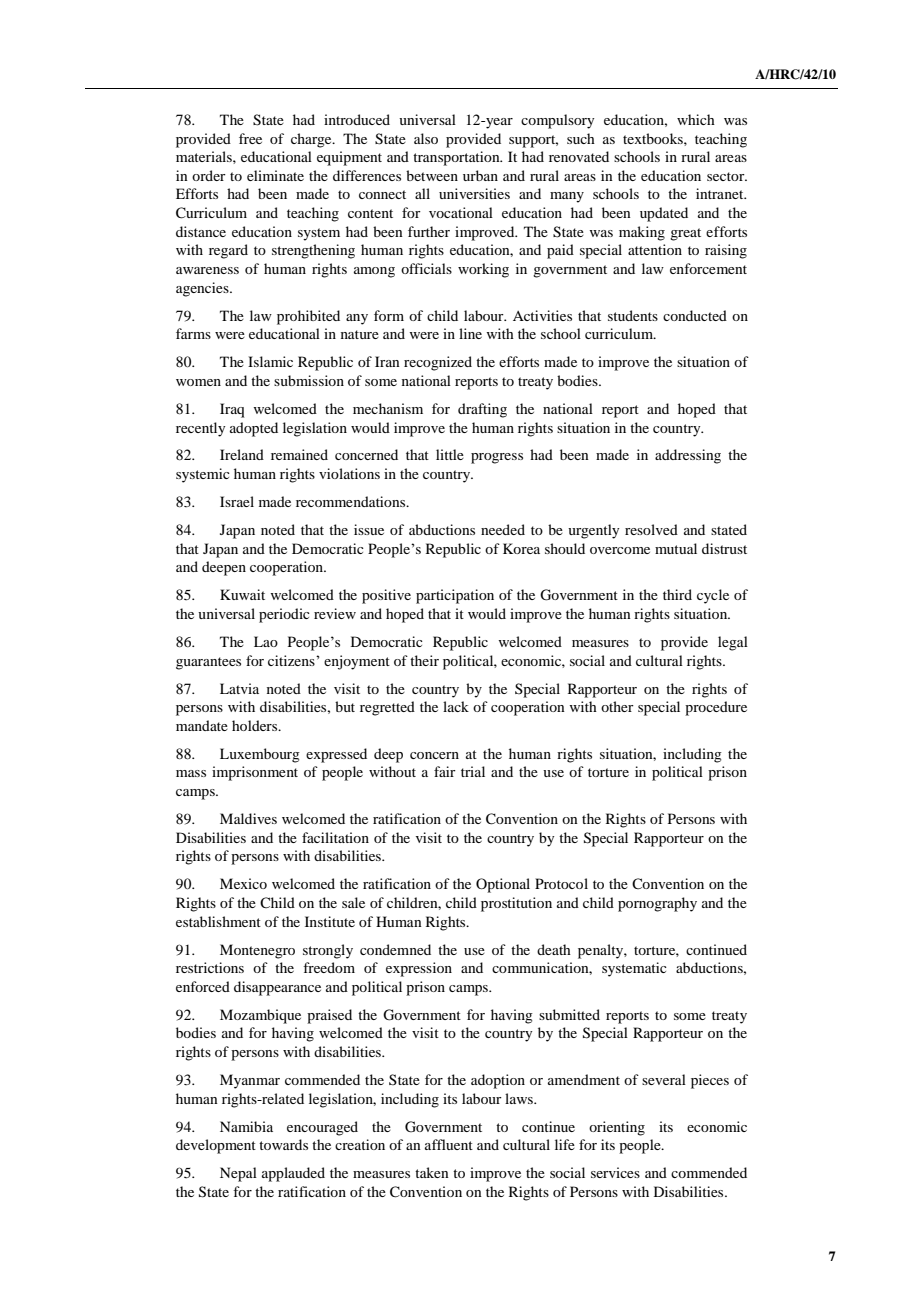 The height and width of the image is (1308, 924). What do you see at coordinates (473, 771) in the image?
I see `trial` at bounding box center [473, 771].
